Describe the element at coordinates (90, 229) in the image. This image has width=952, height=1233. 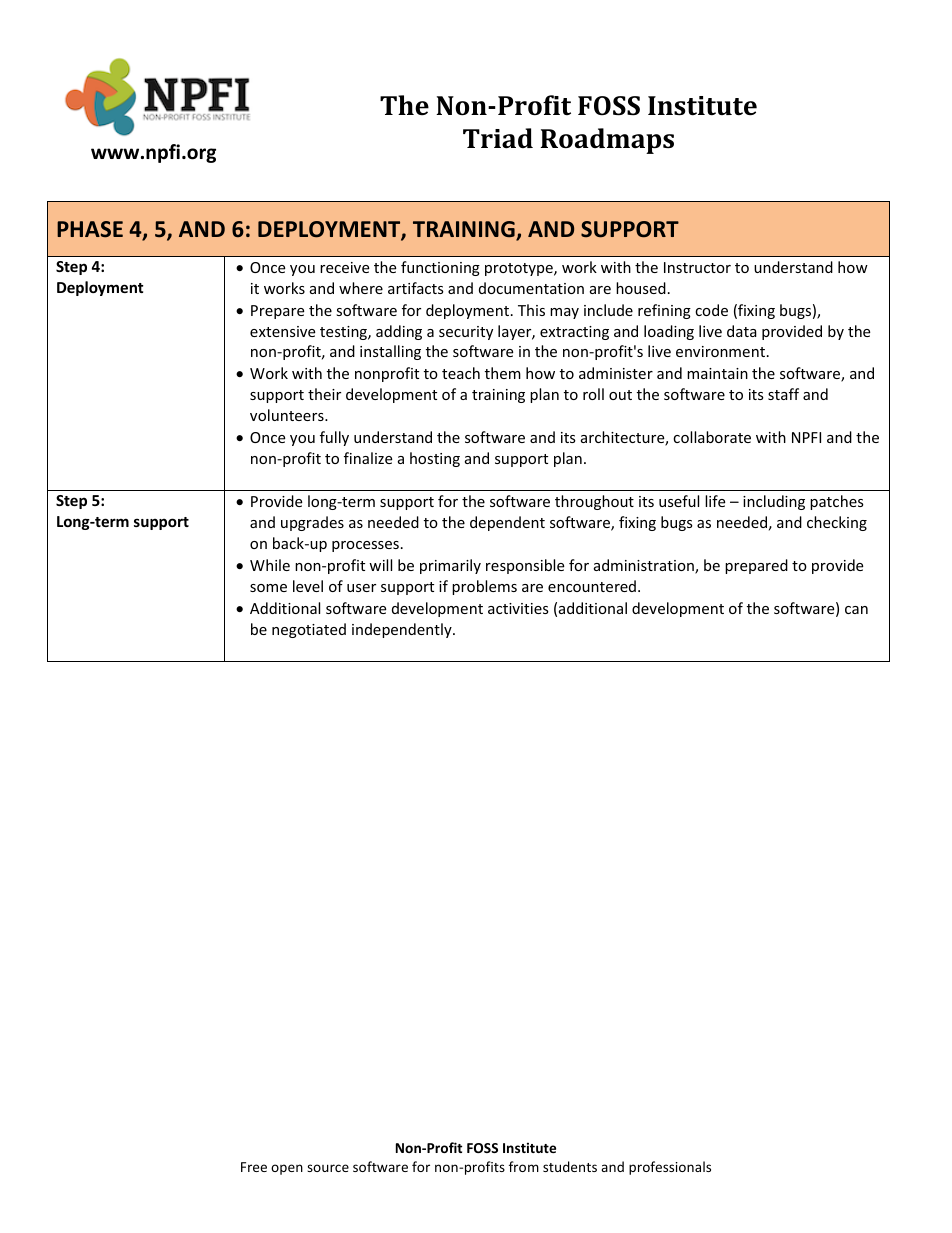
I see `PHASE` at that location.
